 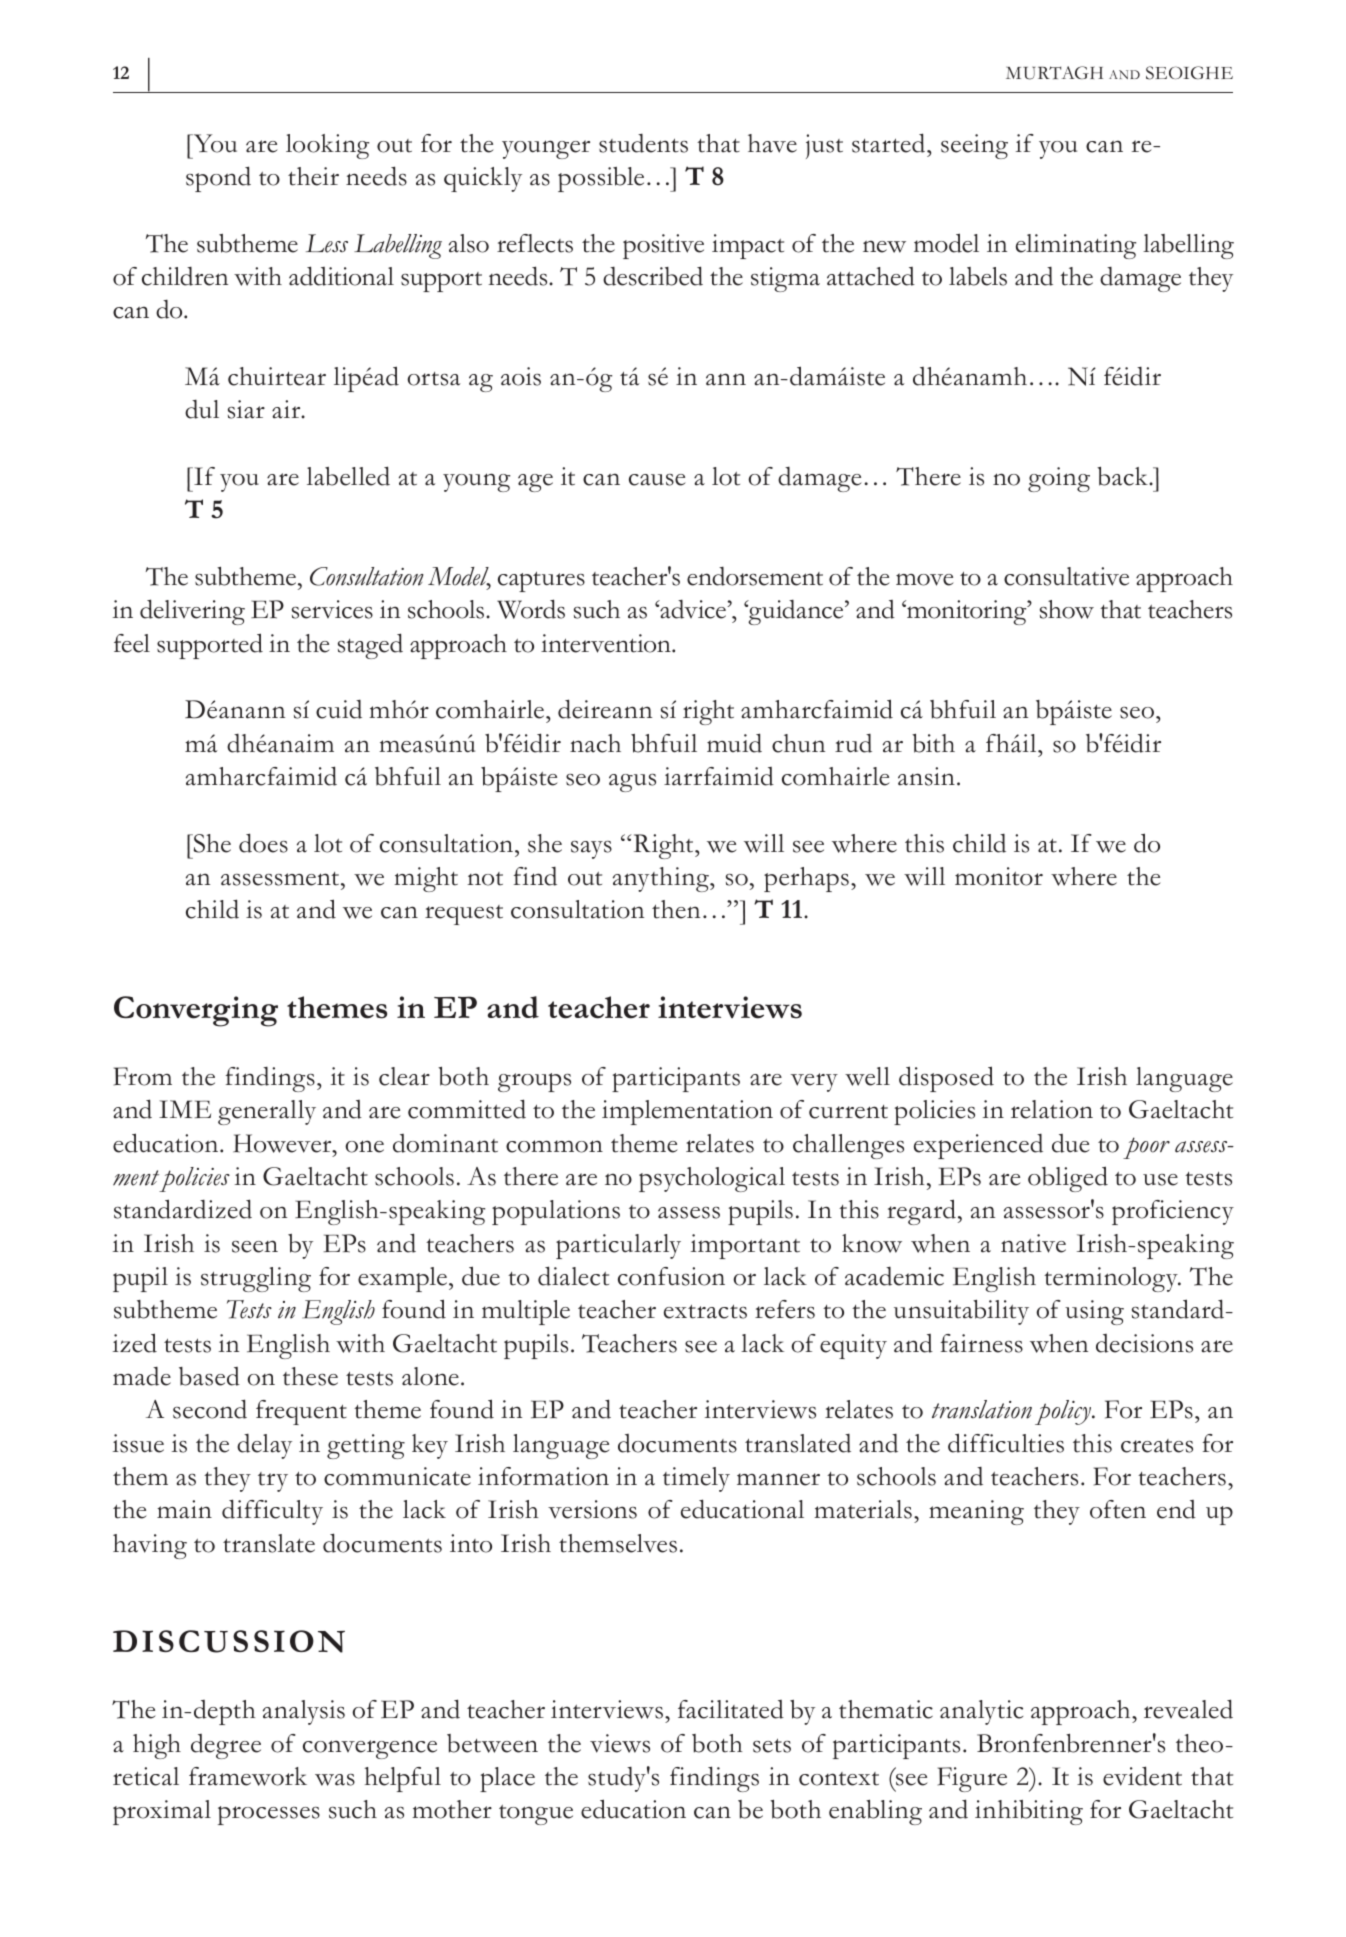 What do you see at coordinates (1076, 246) in the screenshot?
I see `eliminating` at bounding box center [1076, 246].
